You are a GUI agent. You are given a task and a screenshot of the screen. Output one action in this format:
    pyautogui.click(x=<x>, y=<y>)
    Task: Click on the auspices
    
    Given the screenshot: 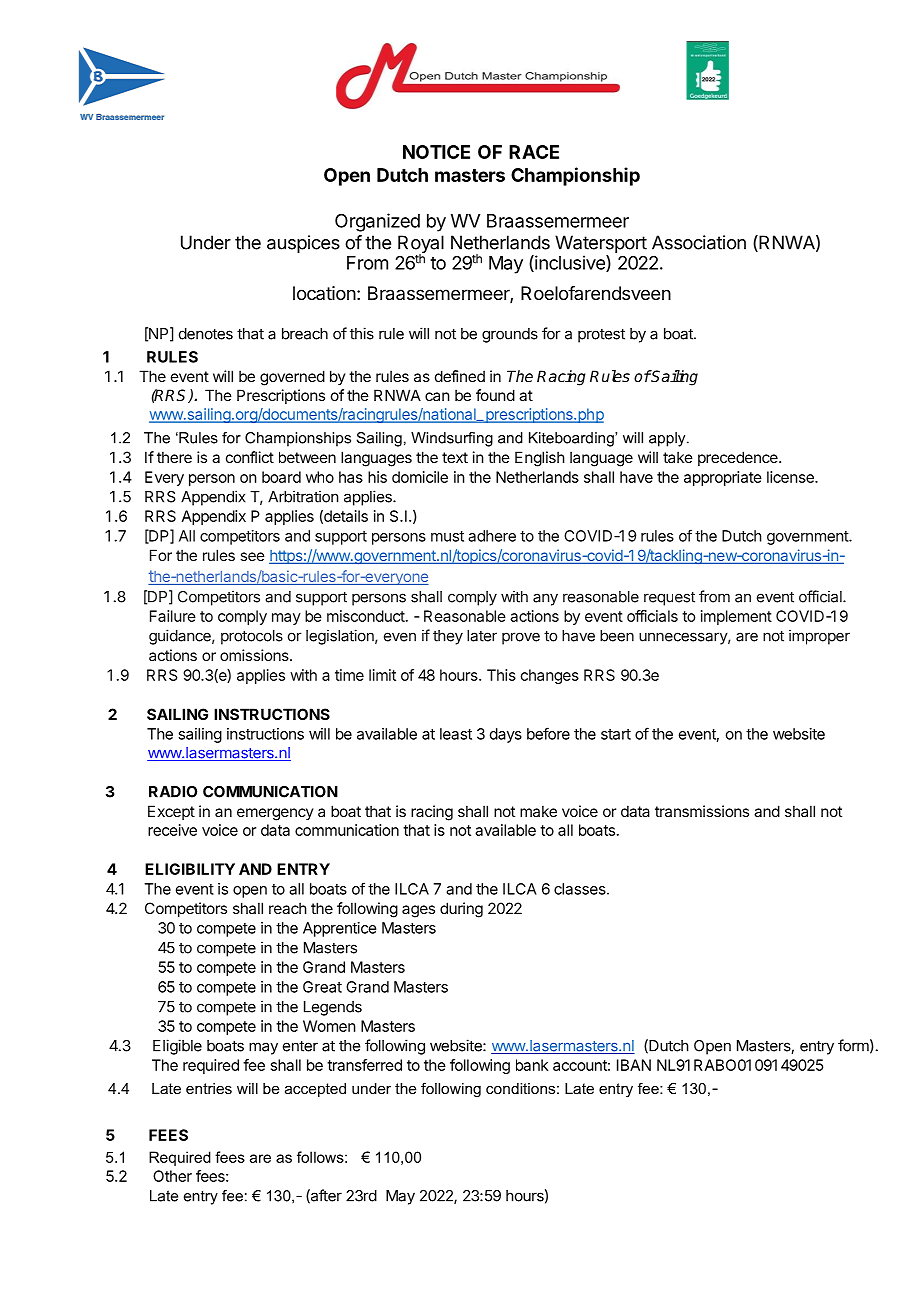 What is the action you would take?
    pyautogui.click(x=303, y=244)
